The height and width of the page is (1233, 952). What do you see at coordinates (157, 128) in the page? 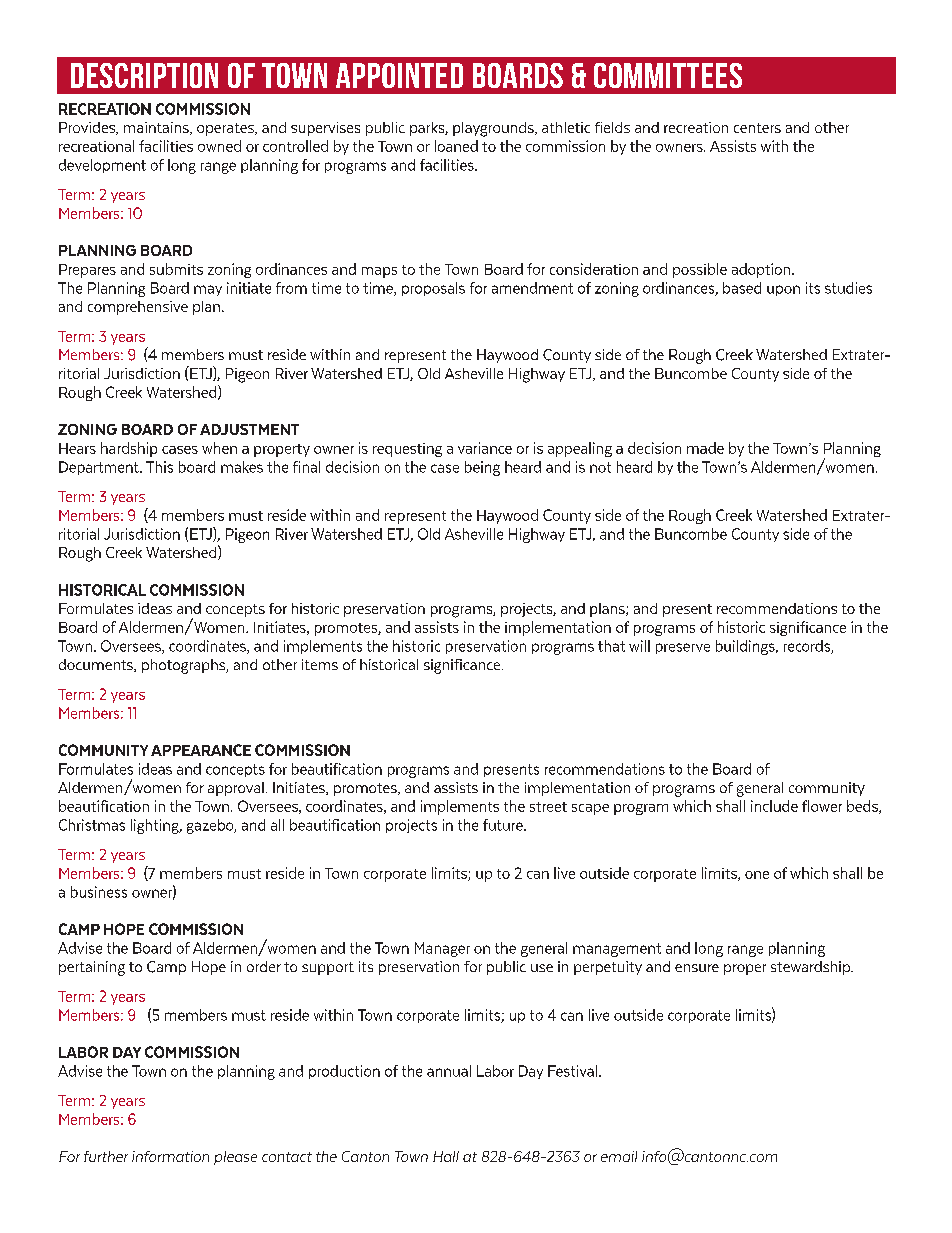
I see `maintains` at bounding box center [157, 128].
